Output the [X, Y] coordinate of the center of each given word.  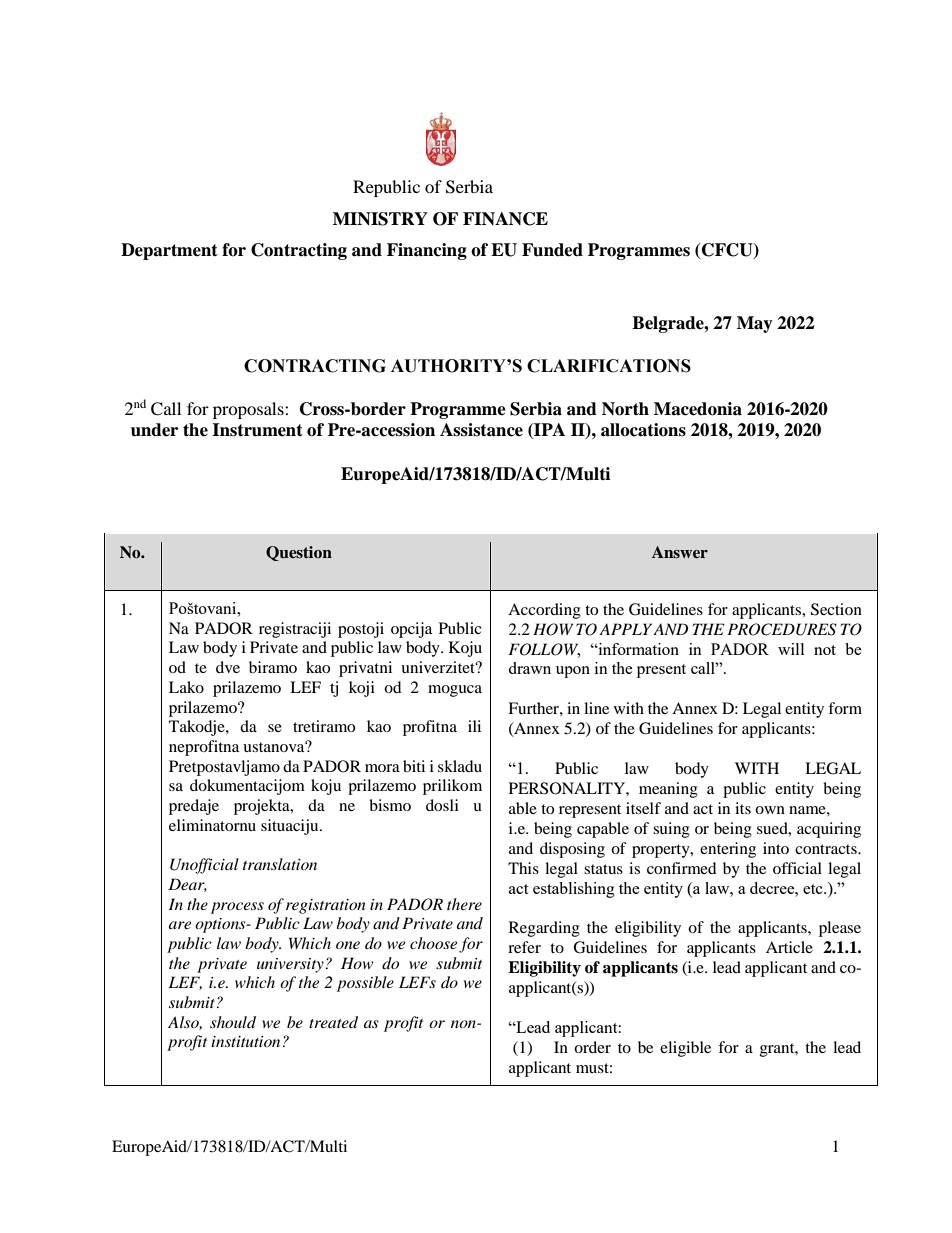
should [233, 1022]
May [755, 324]
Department [169, 251]
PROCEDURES [782, 629]
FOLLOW [544, 650]
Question [299, 553]
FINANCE [505, 219]
